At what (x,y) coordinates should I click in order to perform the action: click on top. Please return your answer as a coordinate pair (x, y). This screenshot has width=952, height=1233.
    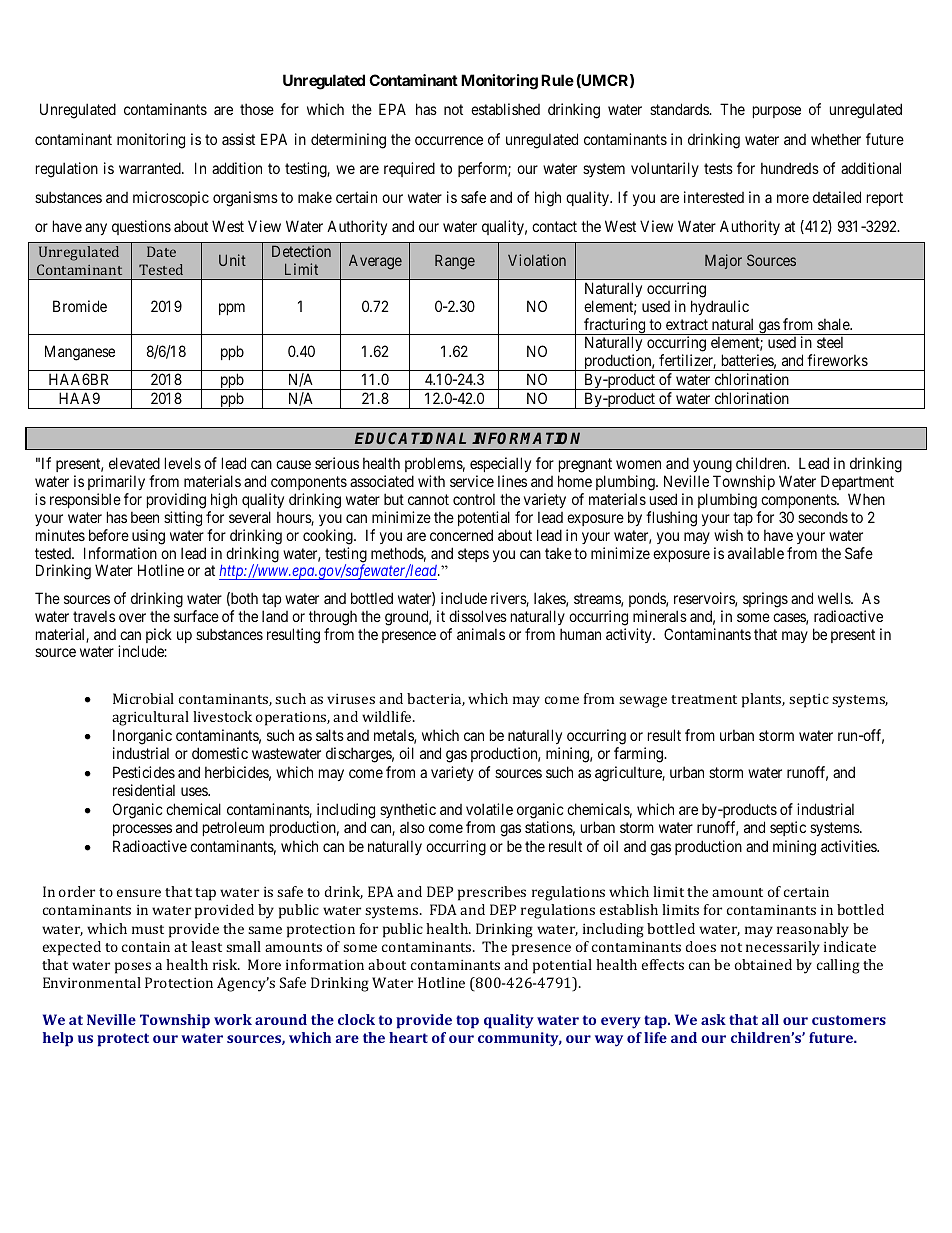
    Looking at the image, I should click on (467, 1022).
